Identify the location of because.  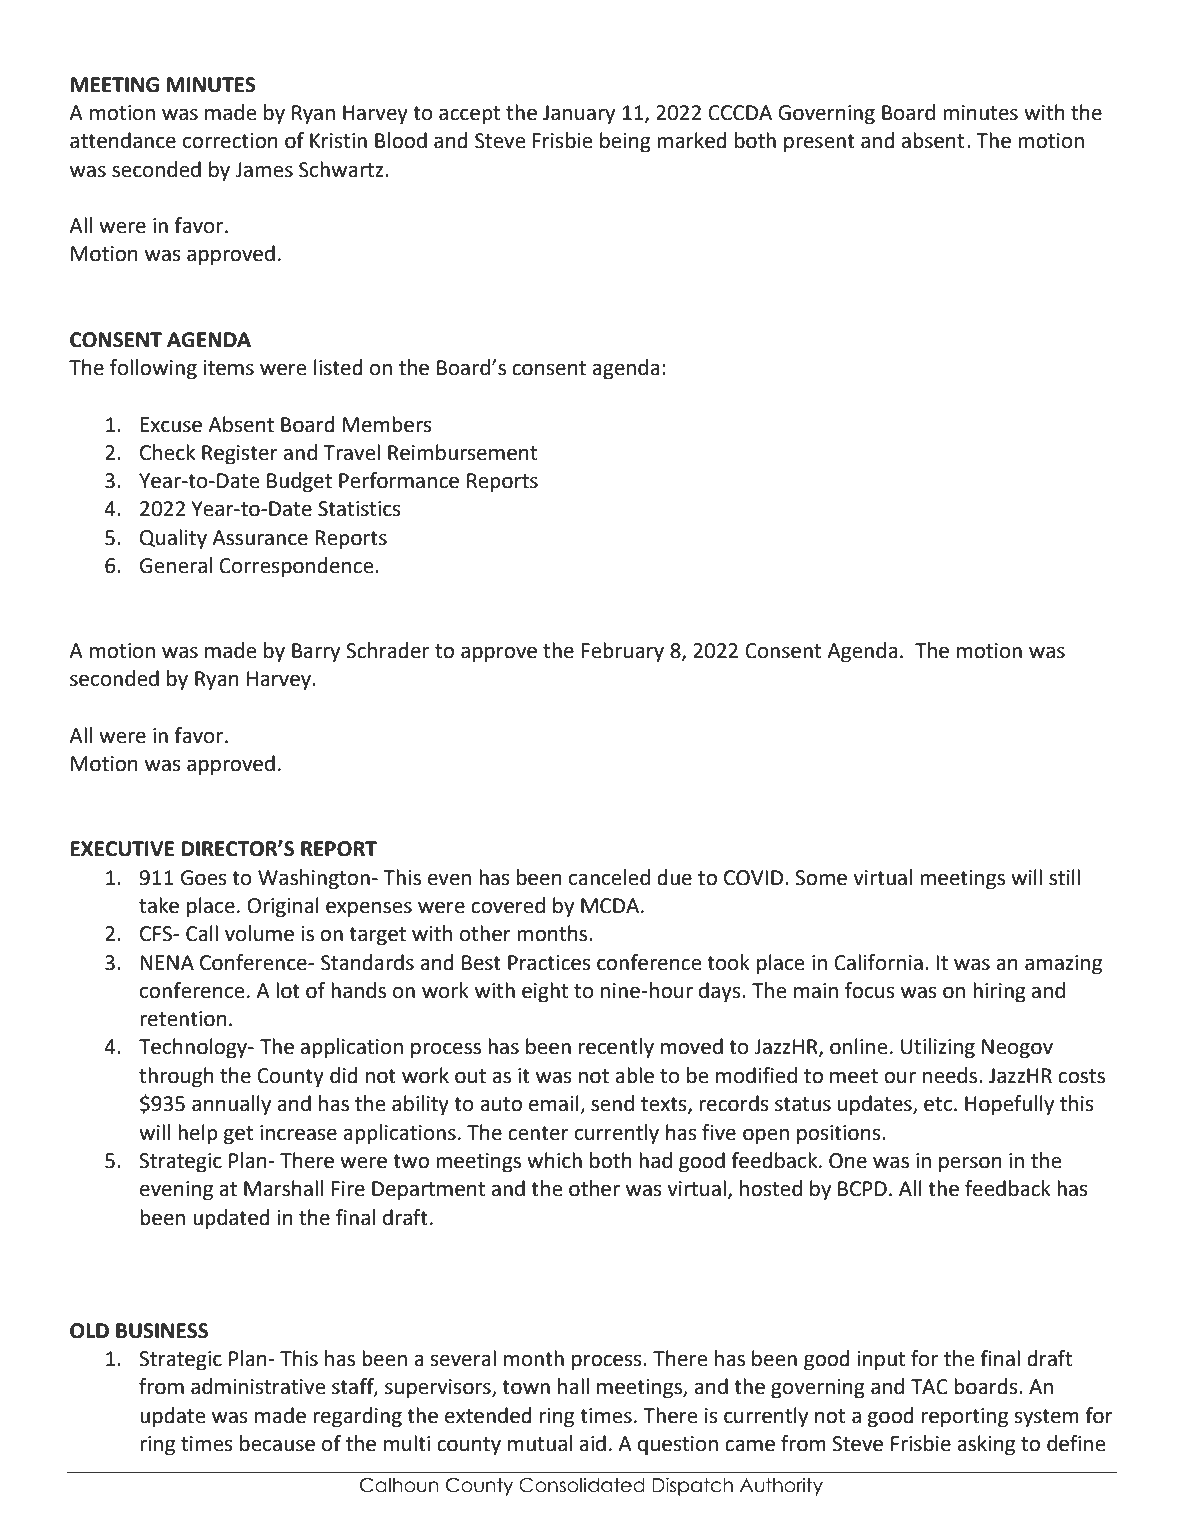
(277, 1443).
